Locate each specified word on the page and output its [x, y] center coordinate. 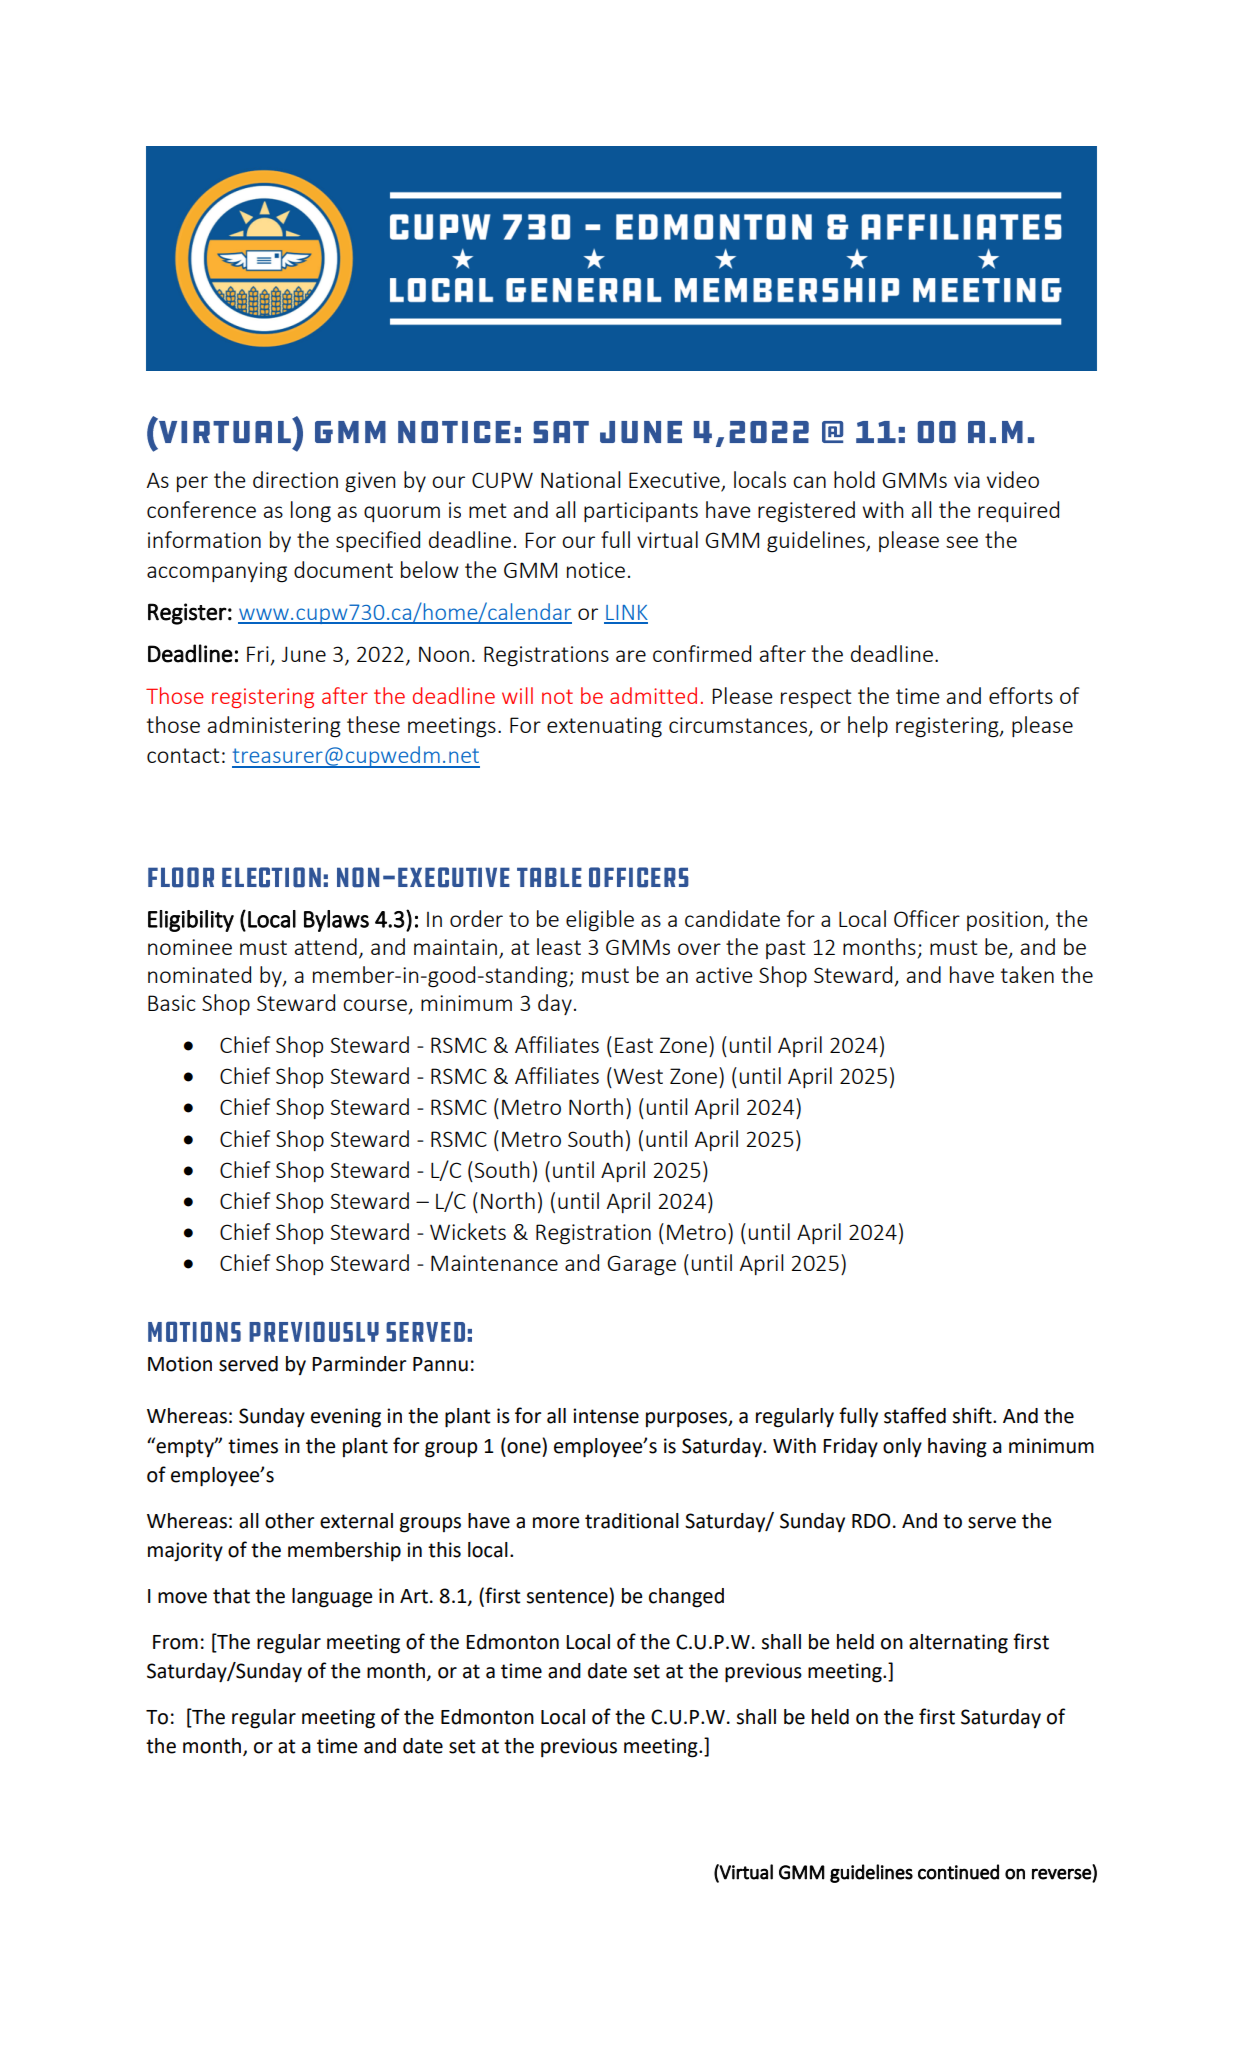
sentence [568, 1596]
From [175, 1642]
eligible [600, 921]
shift [973, 1415]
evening [346, 1418]
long [311, 512]
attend [326, 946]
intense [606, 1416]
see [962, 542]
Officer [927, 918]
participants [641, 512]
